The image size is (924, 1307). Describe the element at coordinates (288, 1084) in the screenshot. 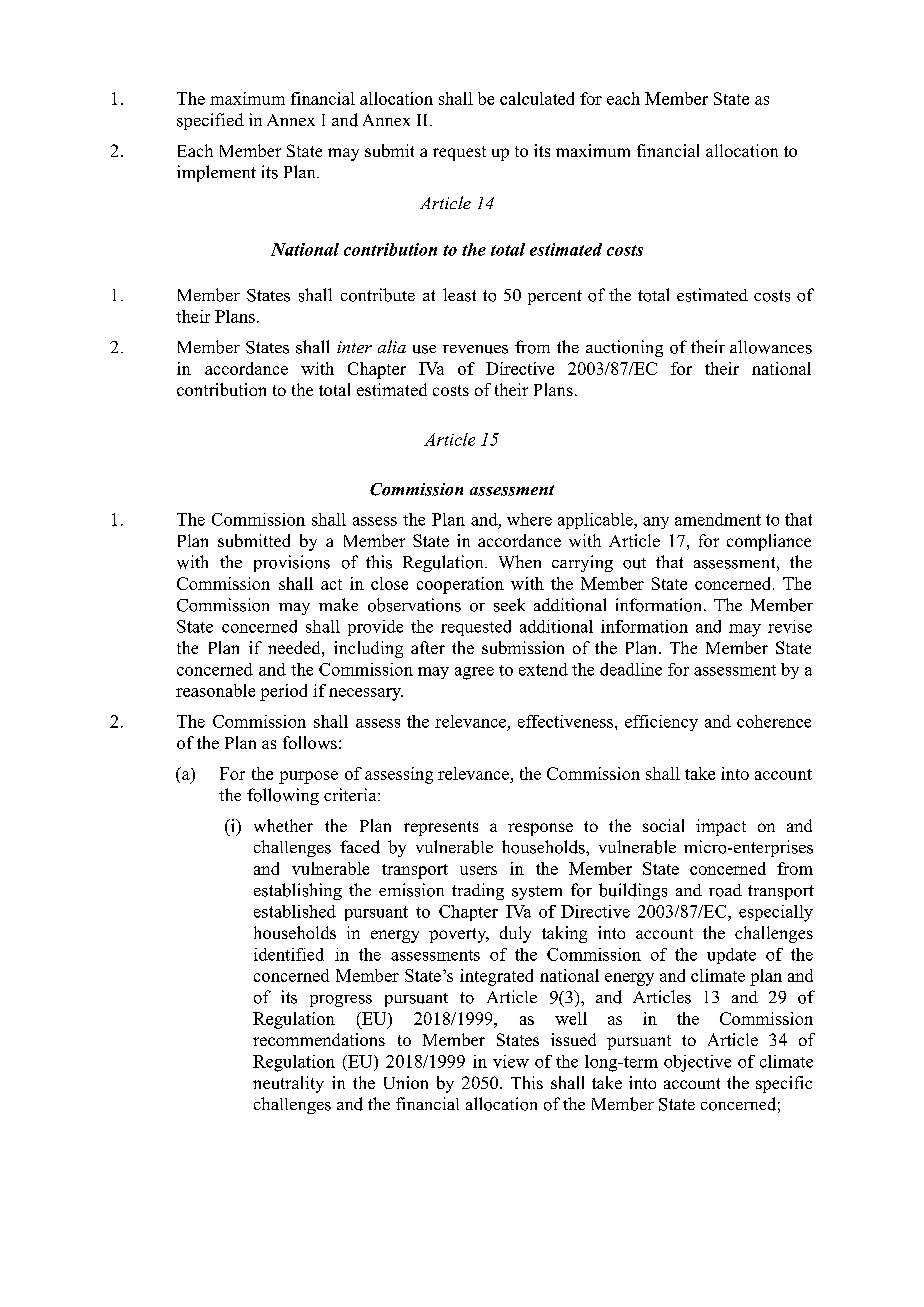

I see `neutrality` at that location.
